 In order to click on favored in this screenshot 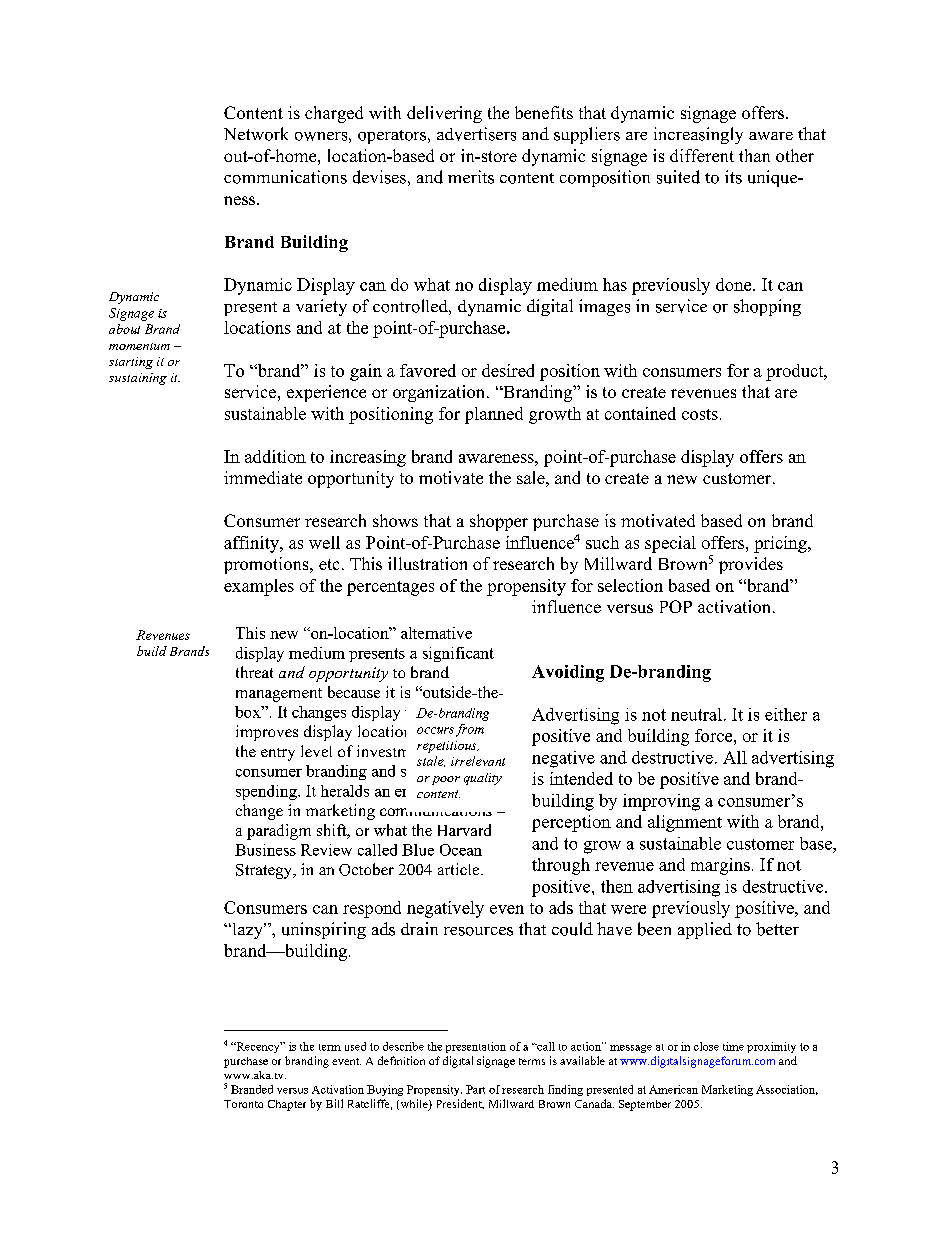, I will do `click(428, 370)`.
